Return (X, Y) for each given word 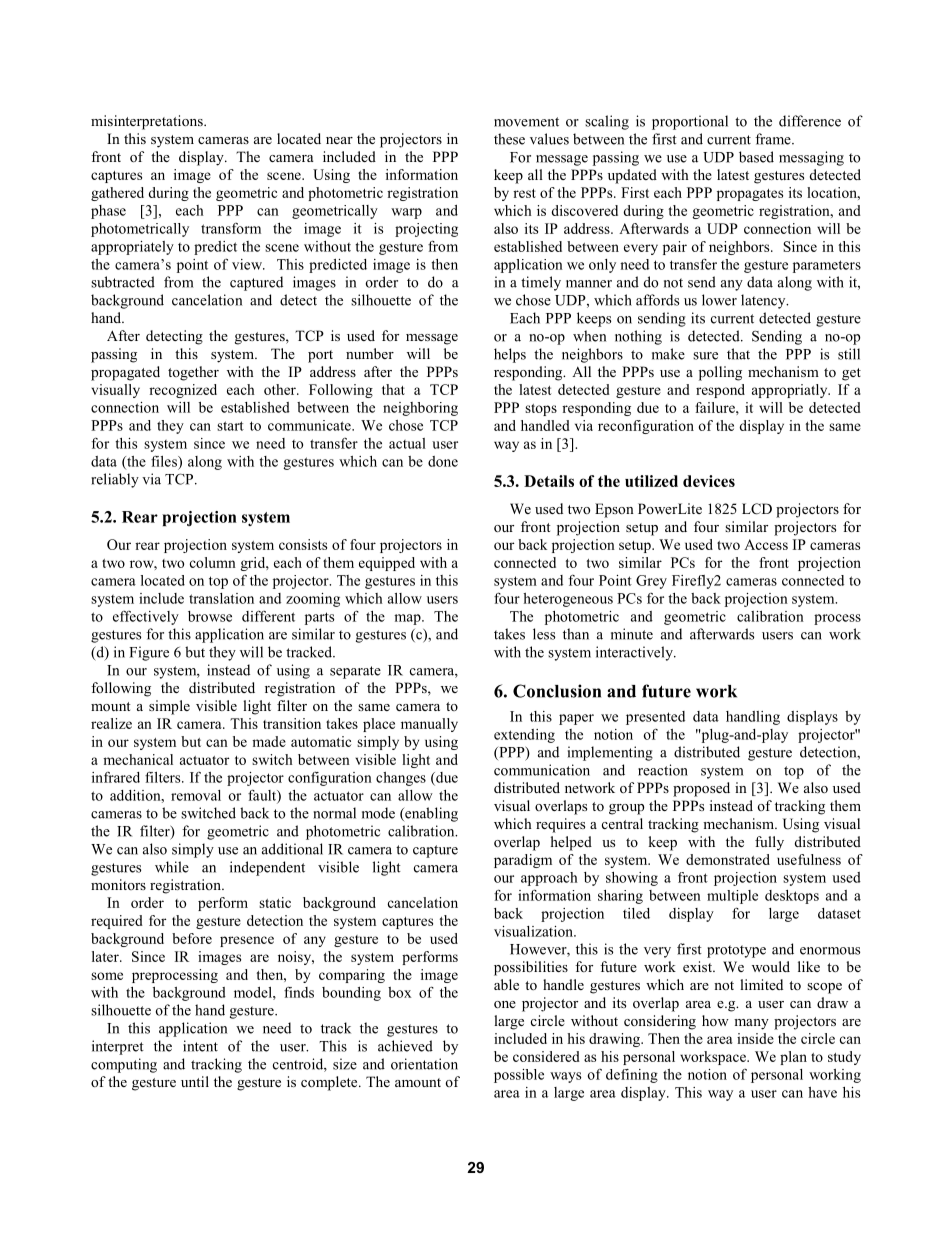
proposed (701, 789)
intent (200, 1046)
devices (709, 481)
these (509, 139)
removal (196, 795)
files (165, 461)
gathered (117, 194)
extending (524, 736)
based (756, 157)
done (443, 461)
